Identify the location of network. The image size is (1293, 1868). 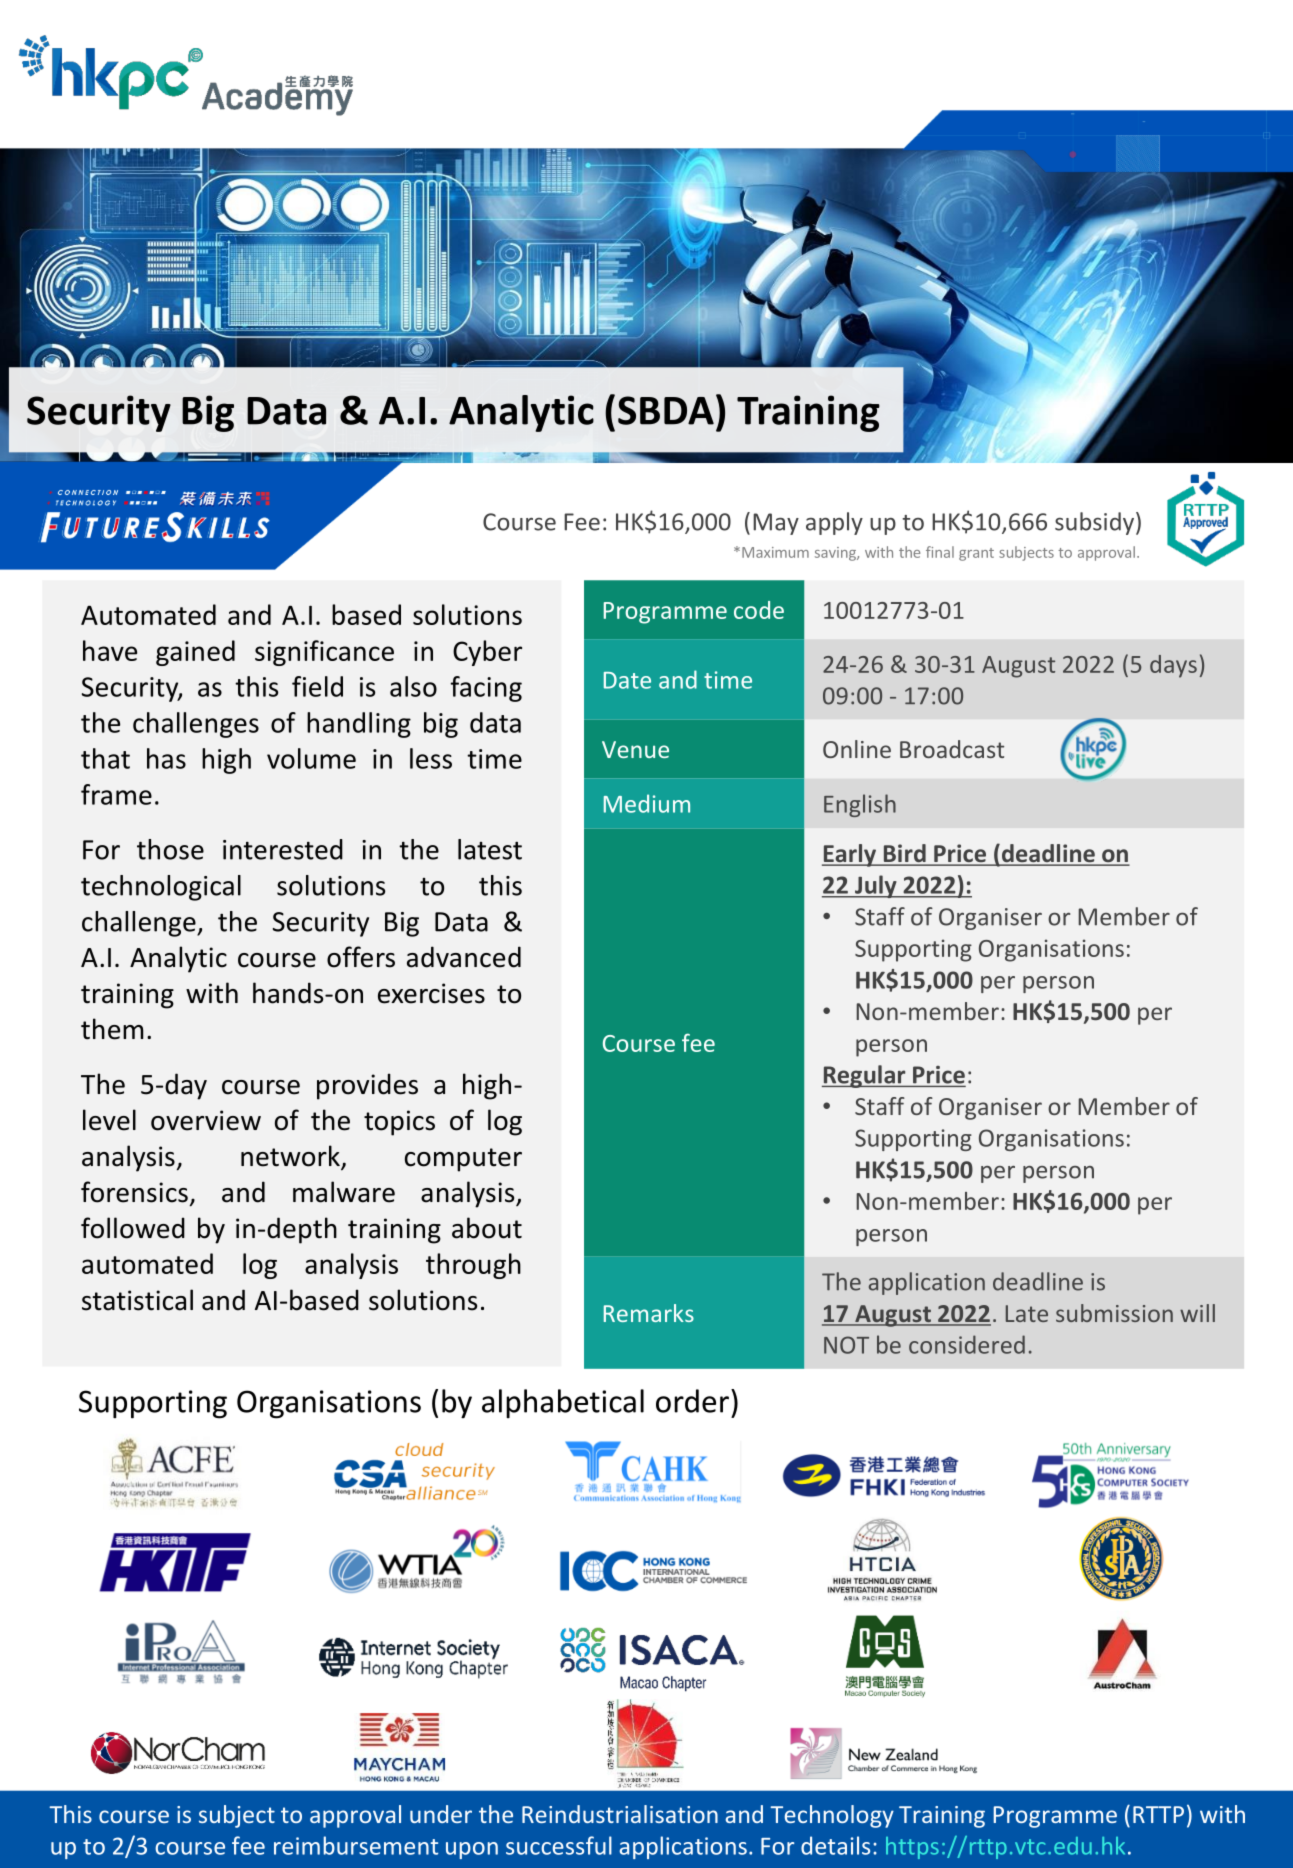
(291, 1157).
